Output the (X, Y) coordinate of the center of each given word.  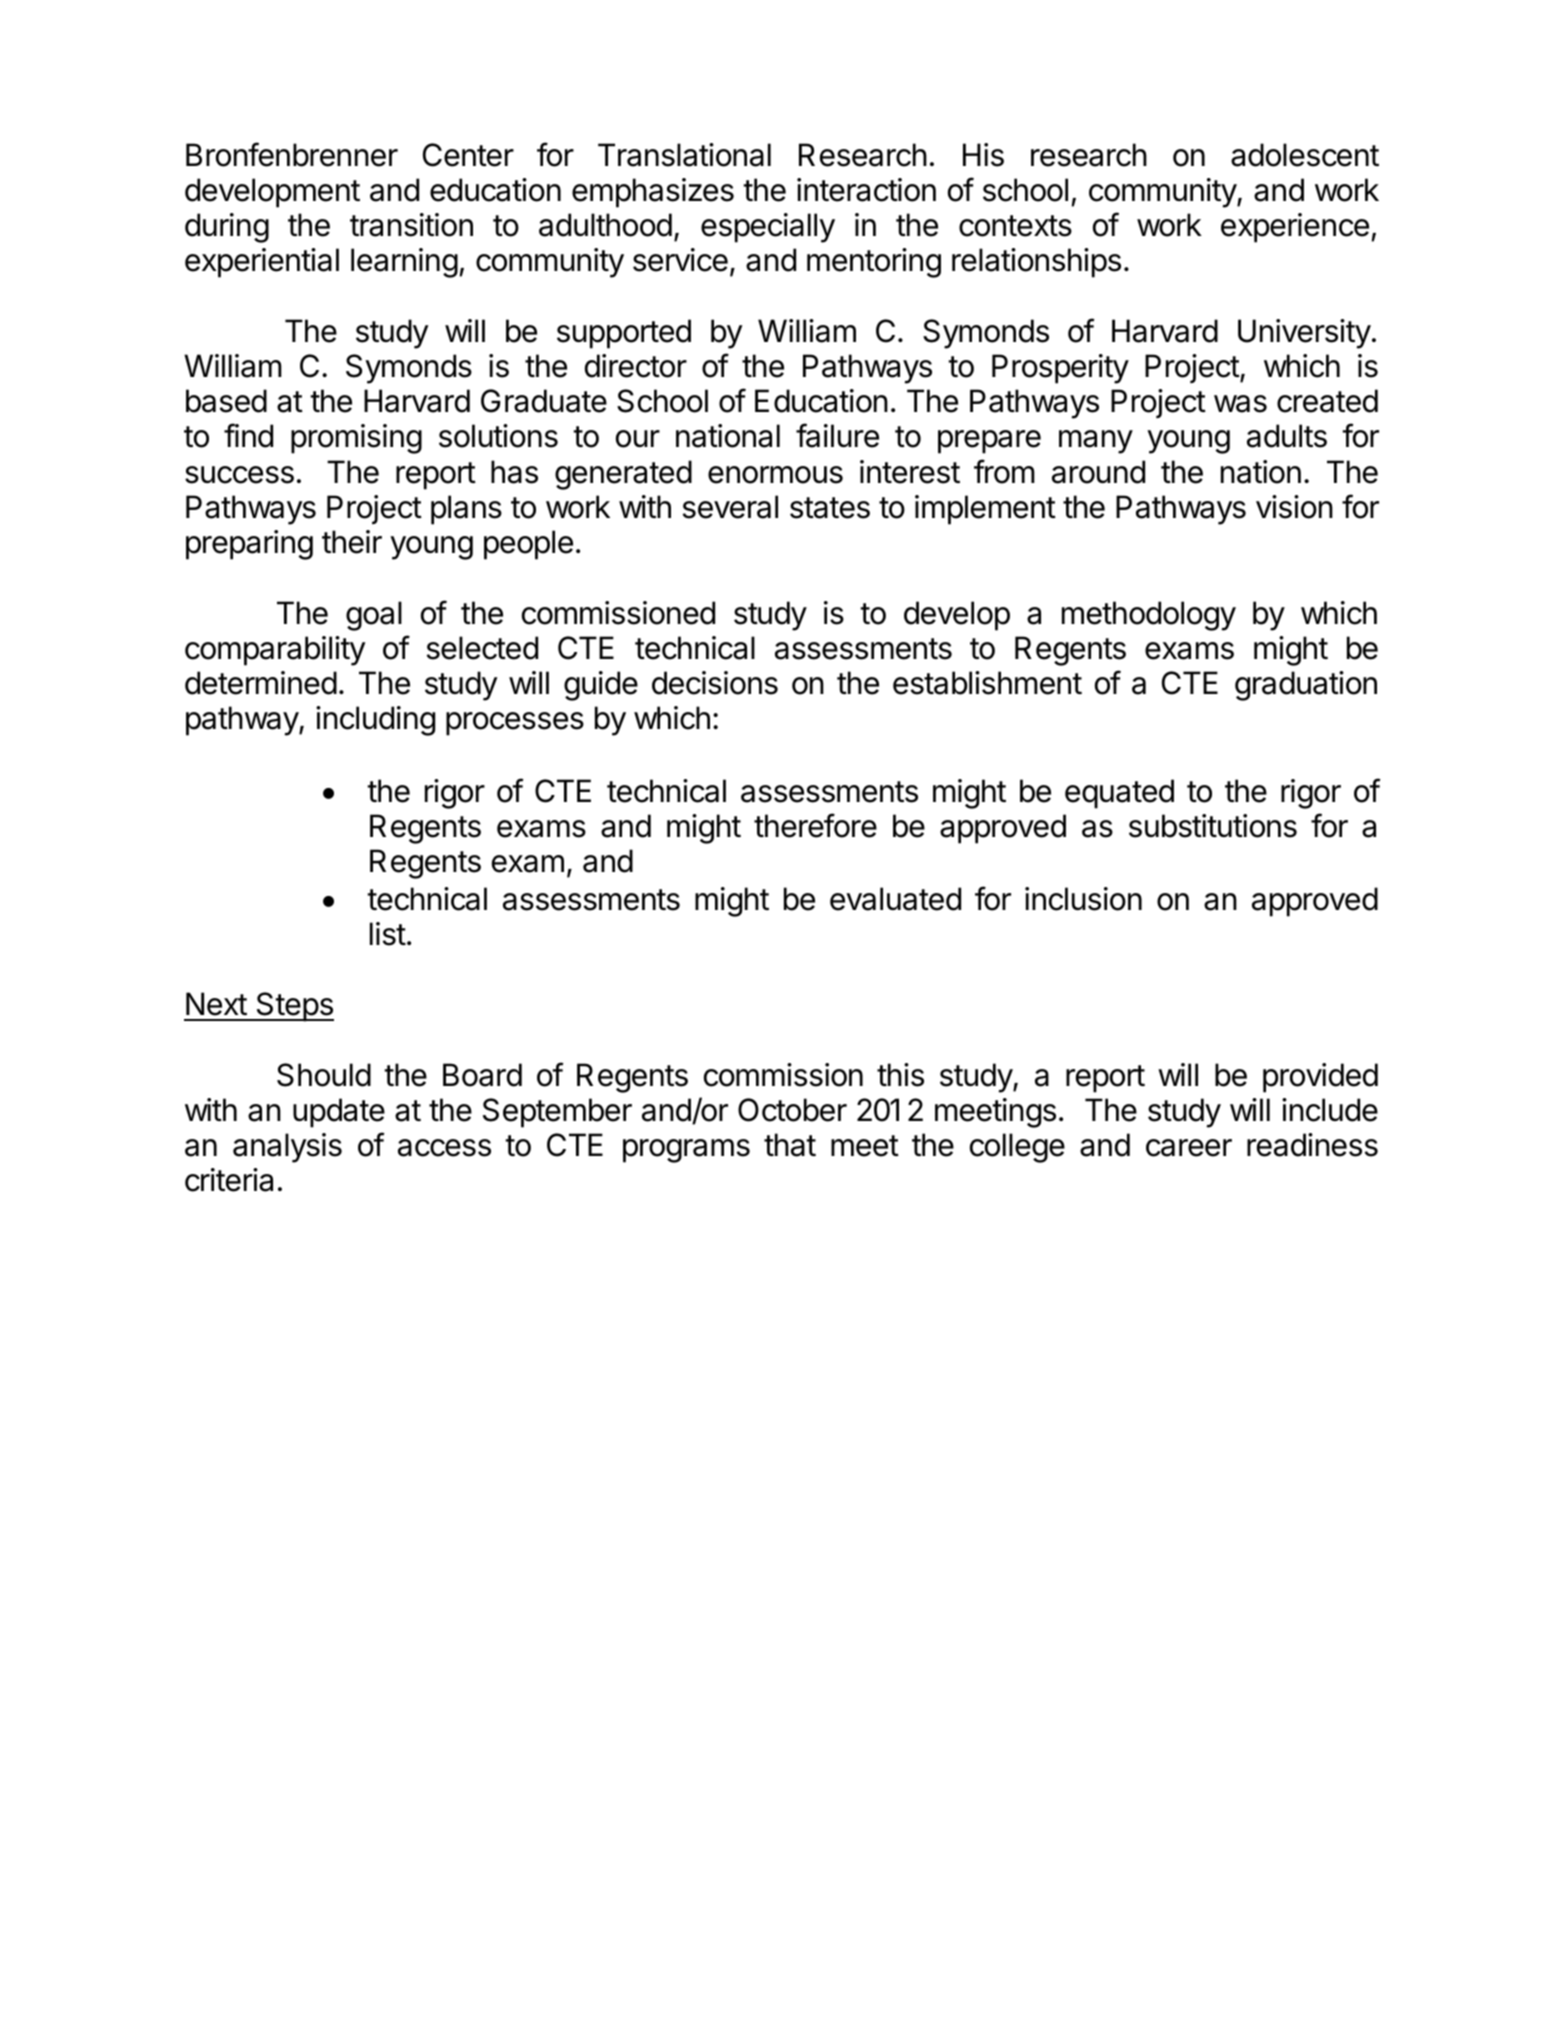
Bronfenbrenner (292, 154)
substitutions (1213, 826)
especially (768, 228)
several (730, 507)
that (790, 1145)
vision (1294, 507)
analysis (287, 1148)
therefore (815, 825)
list (388, 934)
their (352, 542)
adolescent (1305, 155)
